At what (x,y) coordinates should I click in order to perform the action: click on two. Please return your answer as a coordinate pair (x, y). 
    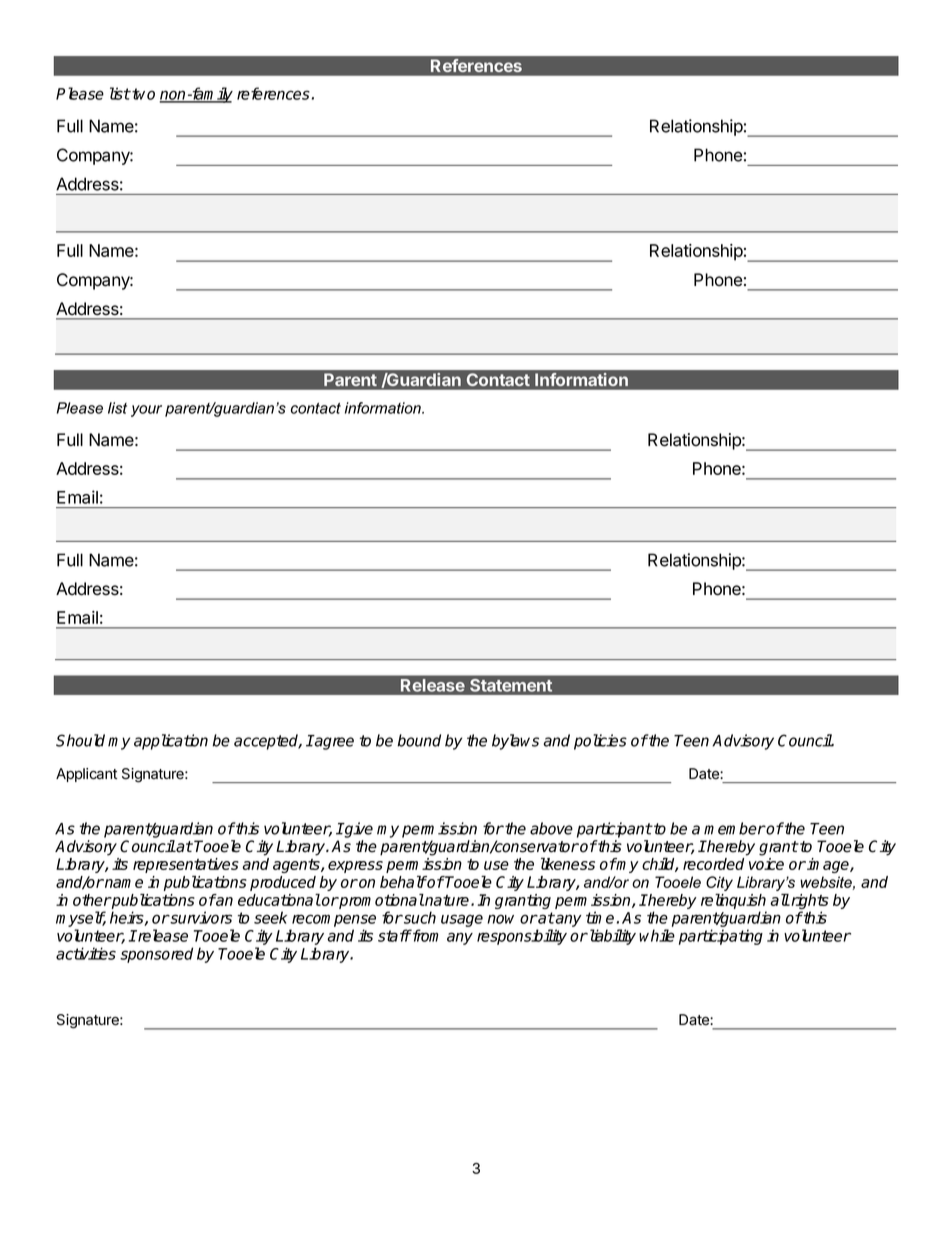
    Looking at the image, I should click on (142, 94).
